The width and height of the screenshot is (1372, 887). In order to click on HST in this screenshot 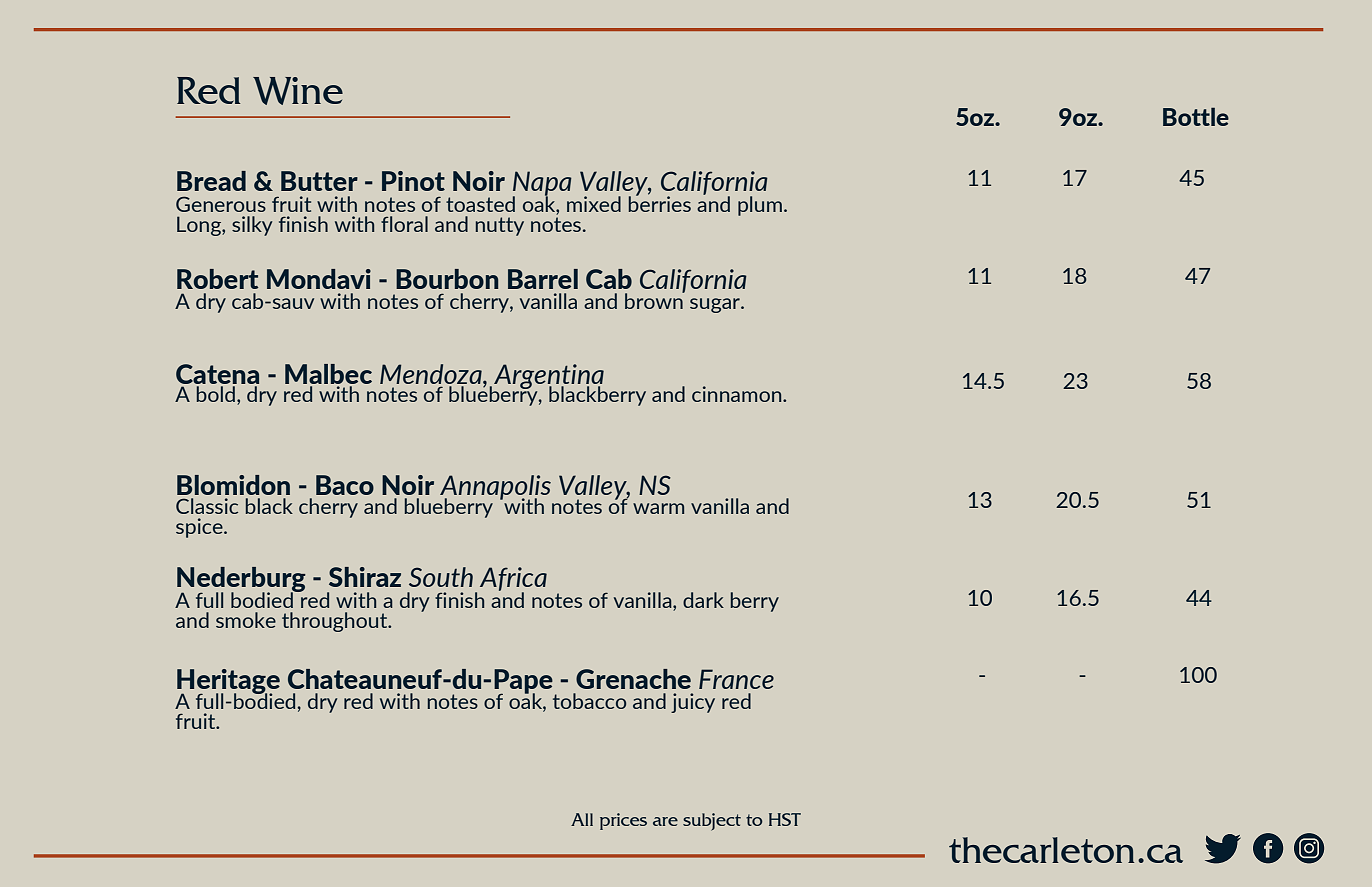, I will do `click(785, 819)`.
